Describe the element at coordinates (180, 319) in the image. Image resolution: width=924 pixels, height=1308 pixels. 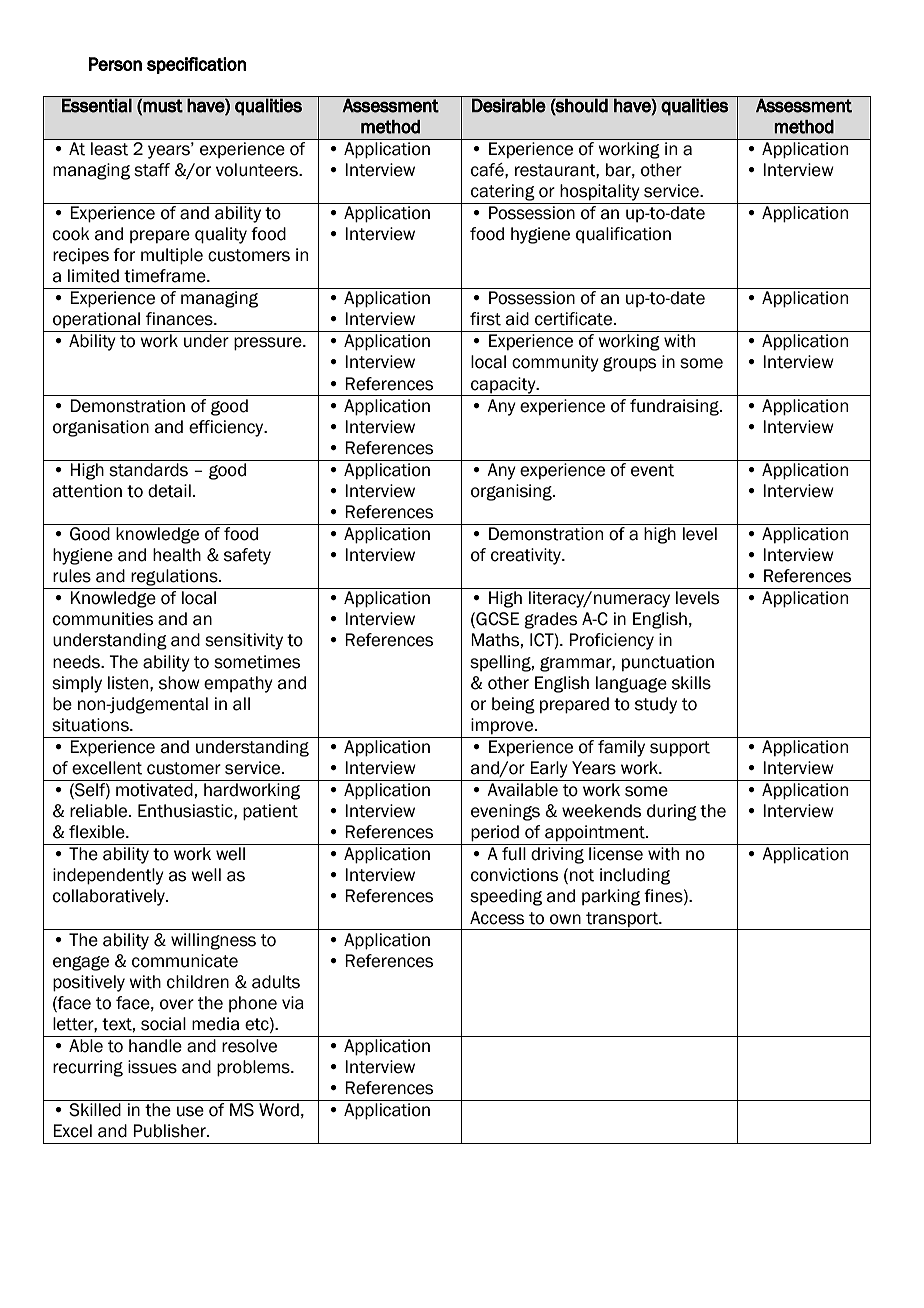
I see `finances` at that location.
